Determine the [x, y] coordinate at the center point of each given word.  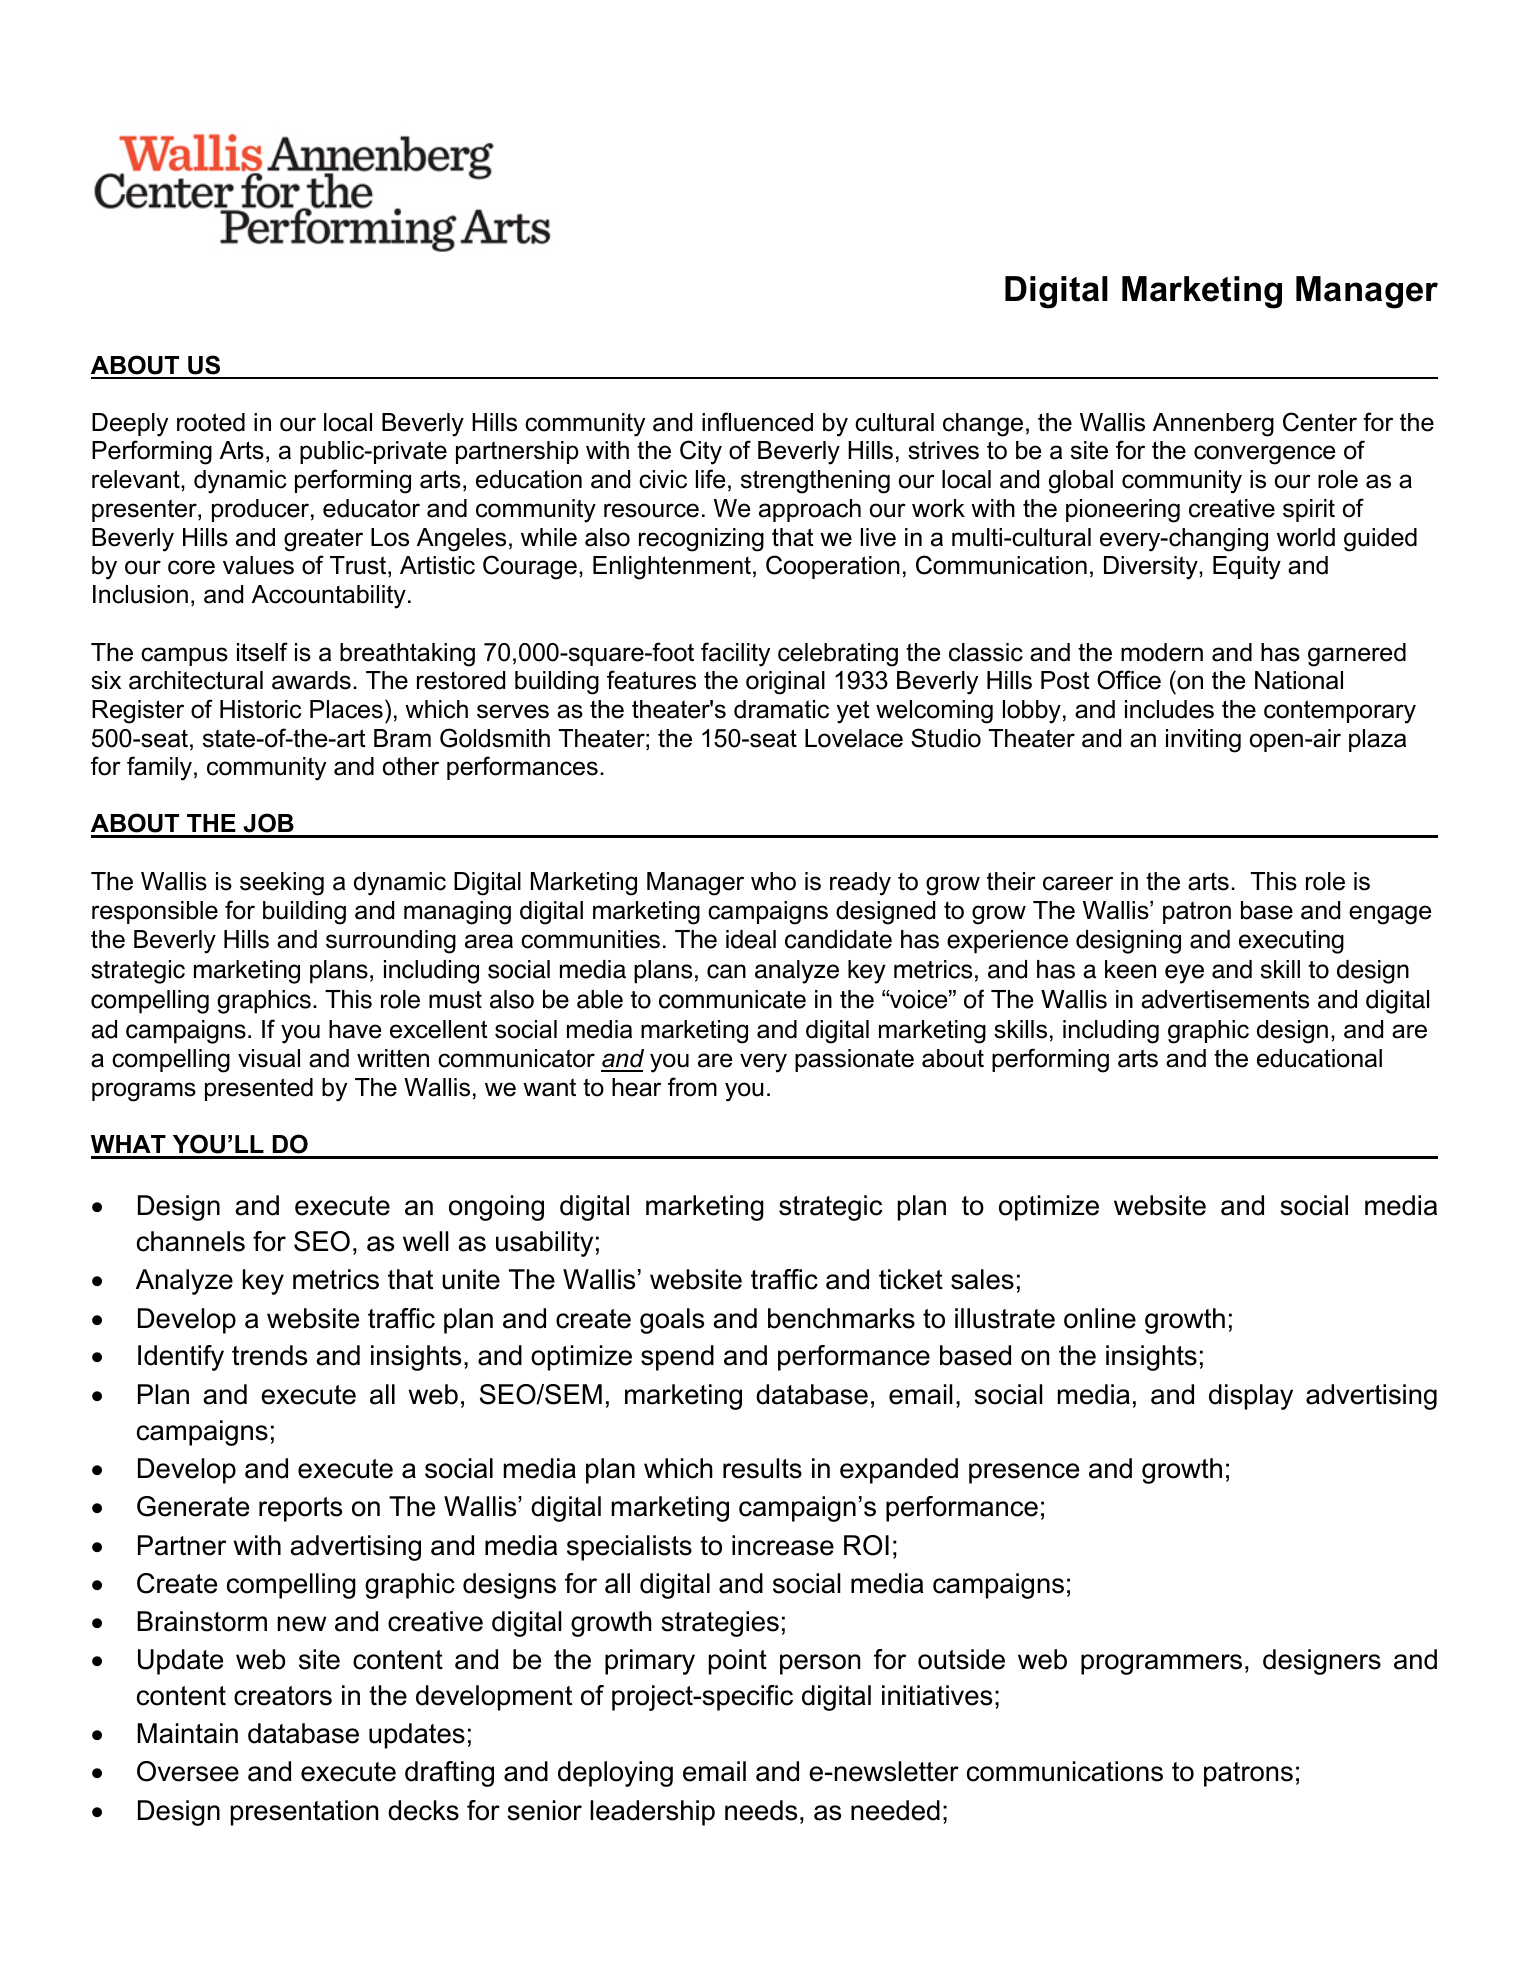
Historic [260, 709]
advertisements [1225, 999]
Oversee [188, 1771]
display [1251, 1397]
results [762, 1468]
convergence [1264, 455]
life [710, 479]
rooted [211, 422]
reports [300, 1509]
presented [259, 1089]
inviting [1203, 741]
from [692, 1087]
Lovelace [854, 738]
